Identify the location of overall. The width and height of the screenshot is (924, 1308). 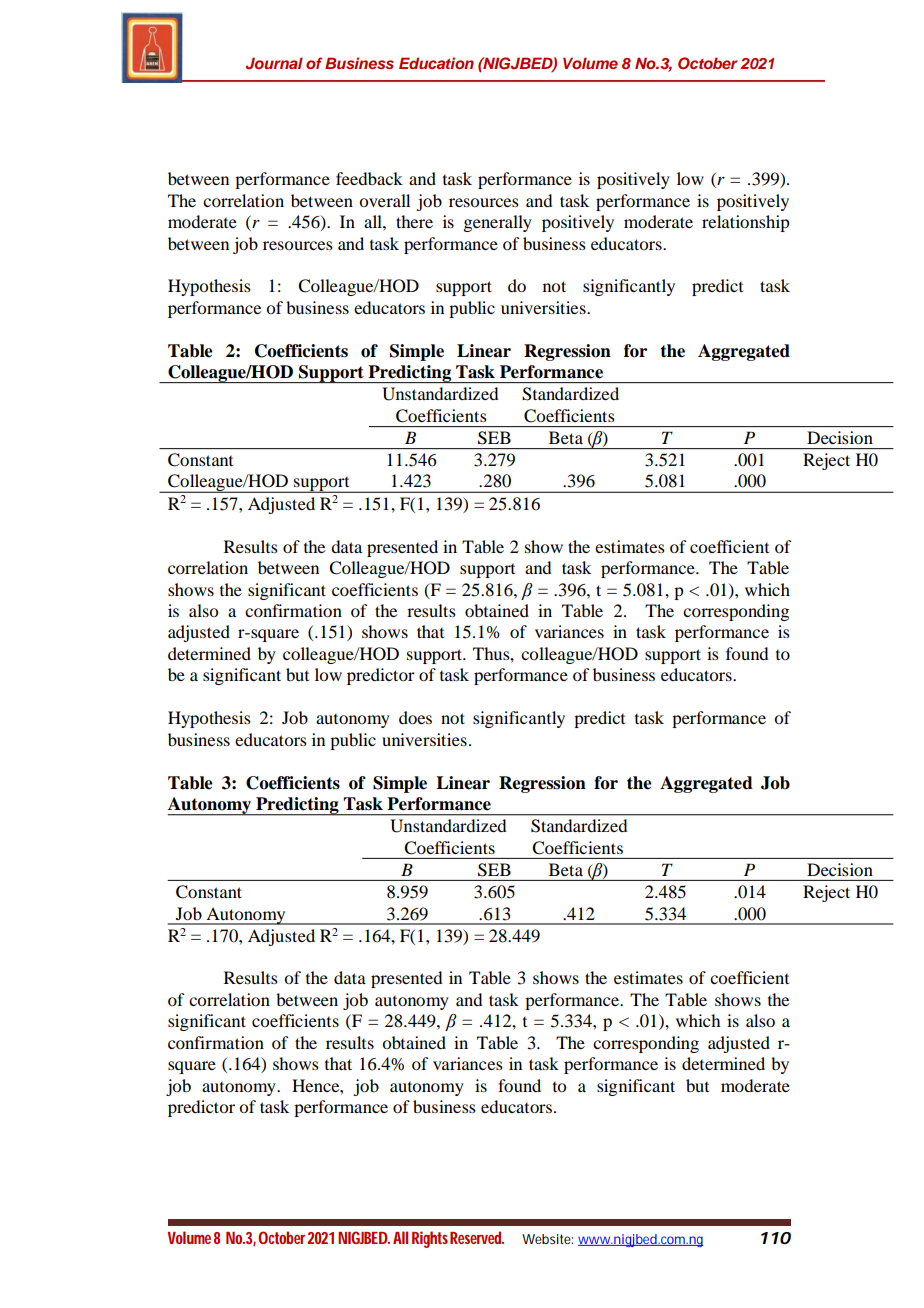
(384, 200).
